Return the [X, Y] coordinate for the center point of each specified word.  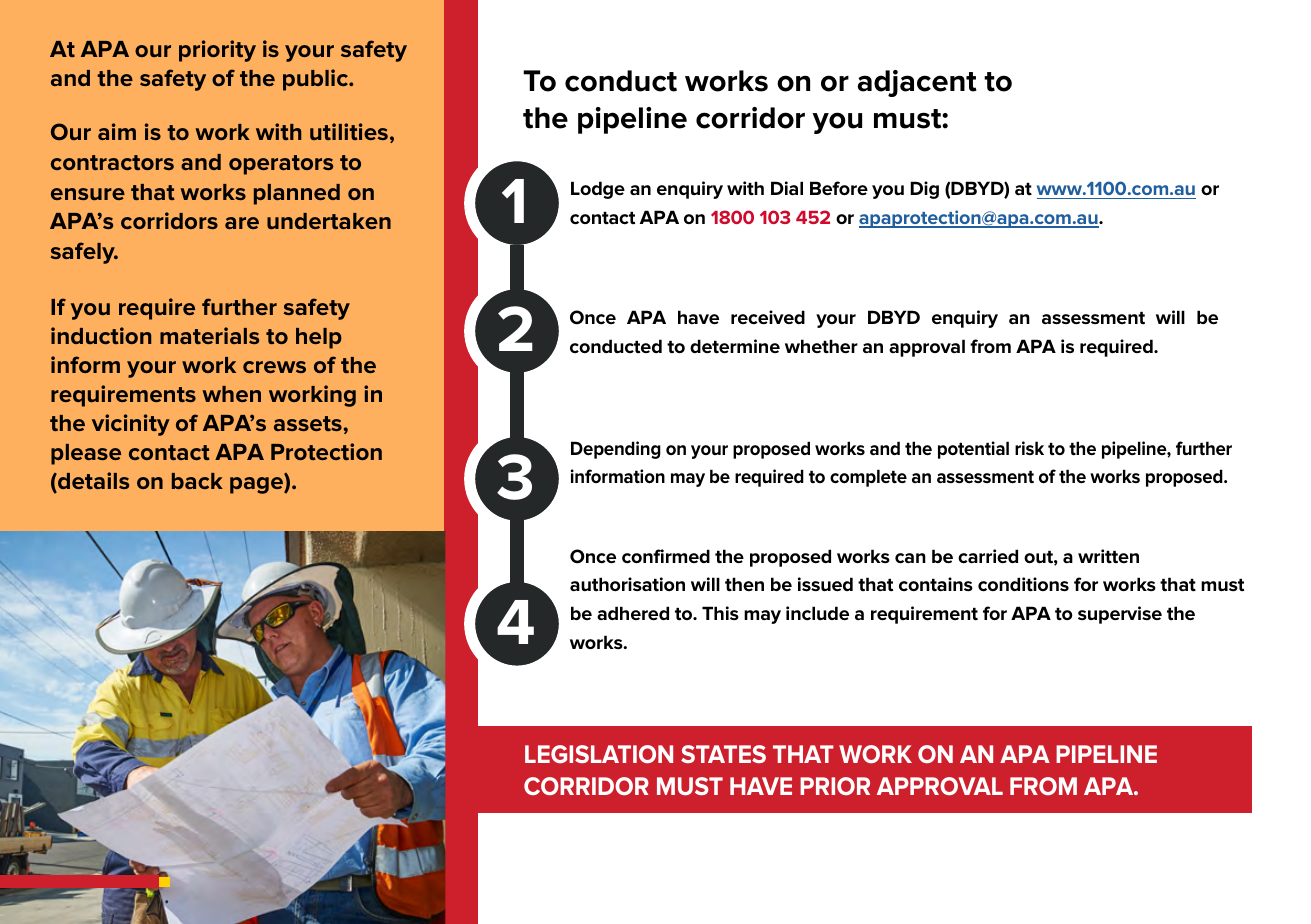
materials [209, 335]
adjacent [917, 83]
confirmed [666, 556]
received [768, 317]
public [316, 80]
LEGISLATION [599, 754]
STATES [723, 754]
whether [821, 346]
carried [988, 556]
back [197, 481]
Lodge [598, 190]
